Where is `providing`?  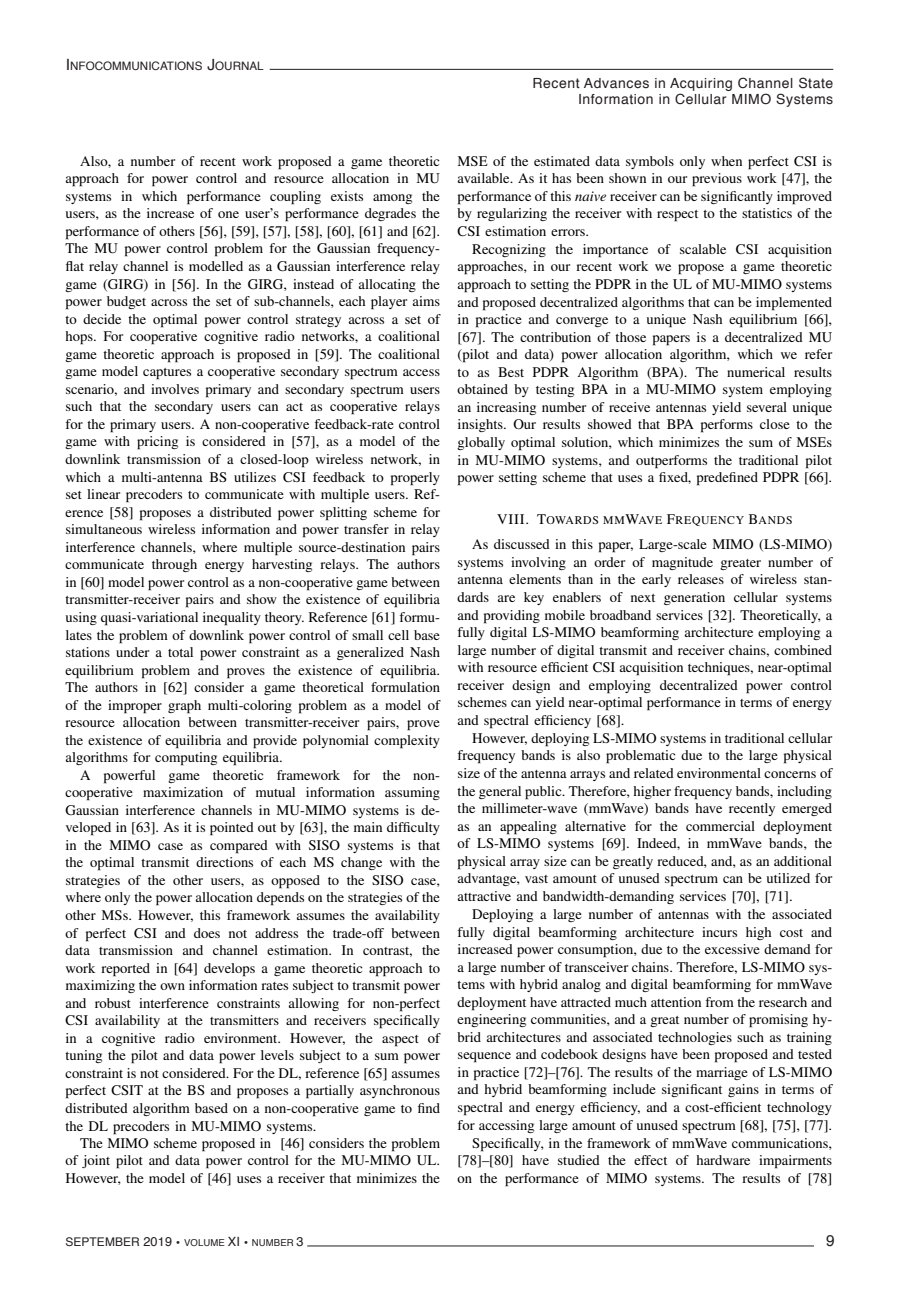
providing is located at coordinates (512, 617).
